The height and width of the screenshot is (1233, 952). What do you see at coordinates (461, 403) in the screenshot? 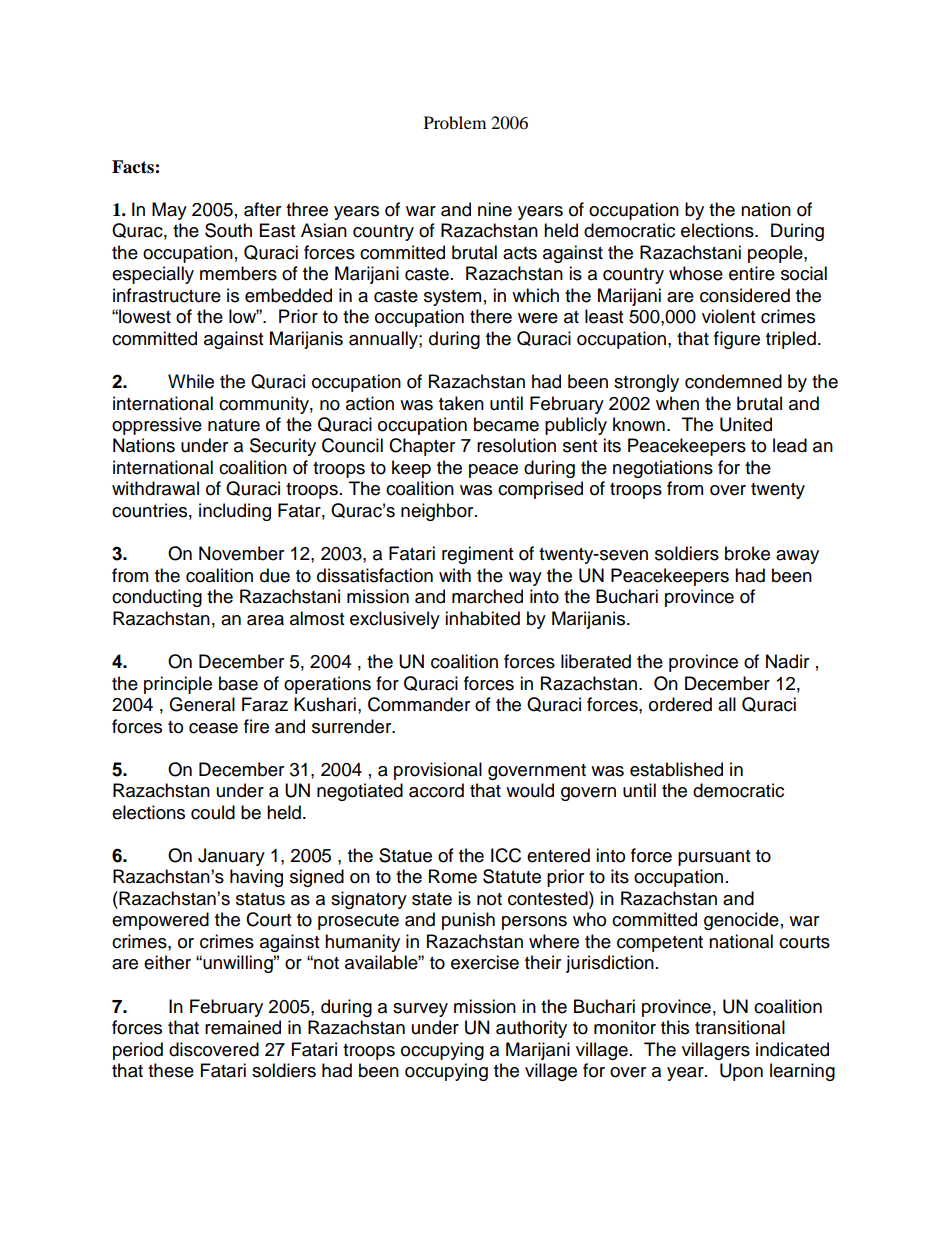
I see `taken` at bounding box center [461, 403].
